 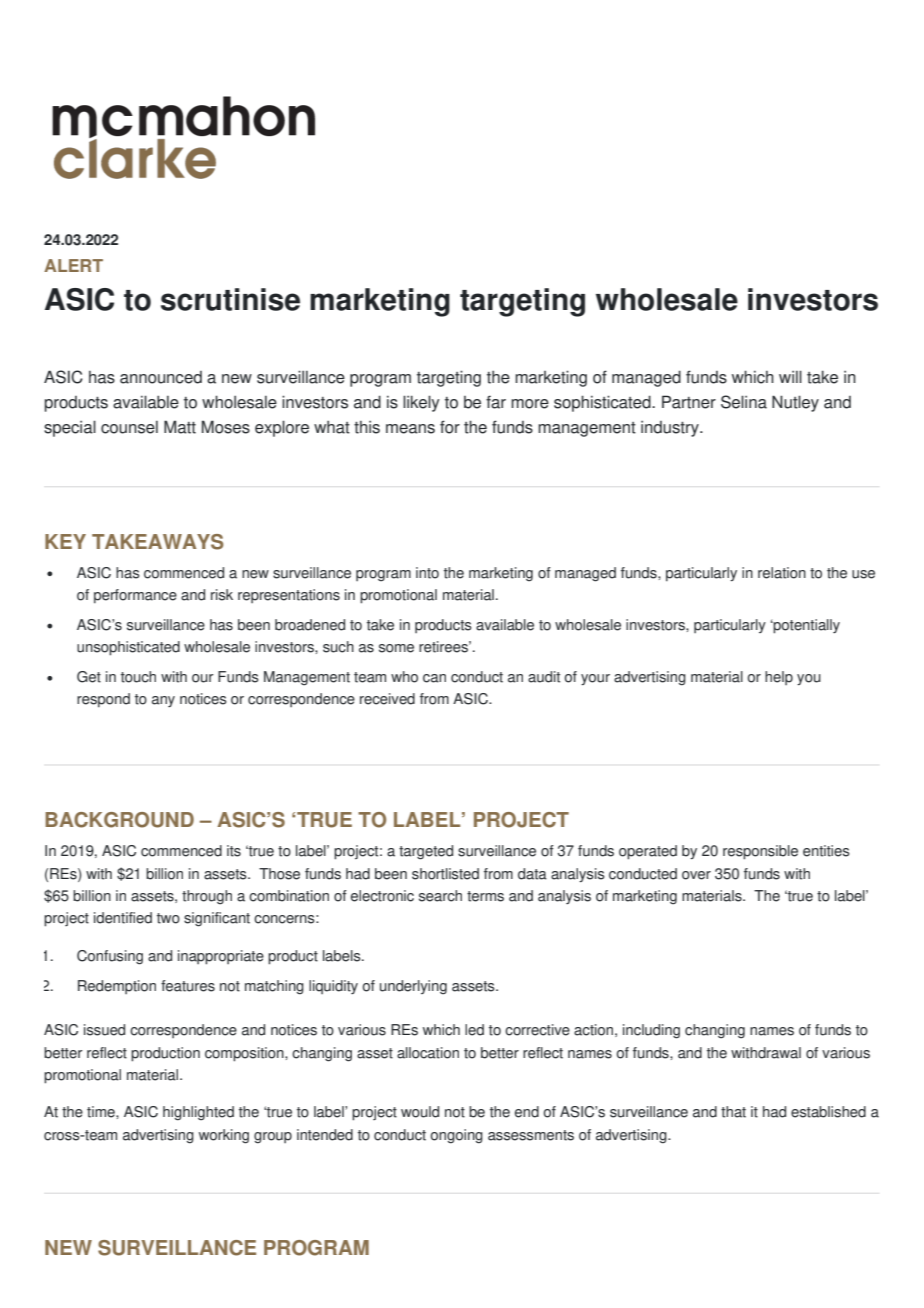 I want to click on highlighted, so click(x=198, y=1113).
